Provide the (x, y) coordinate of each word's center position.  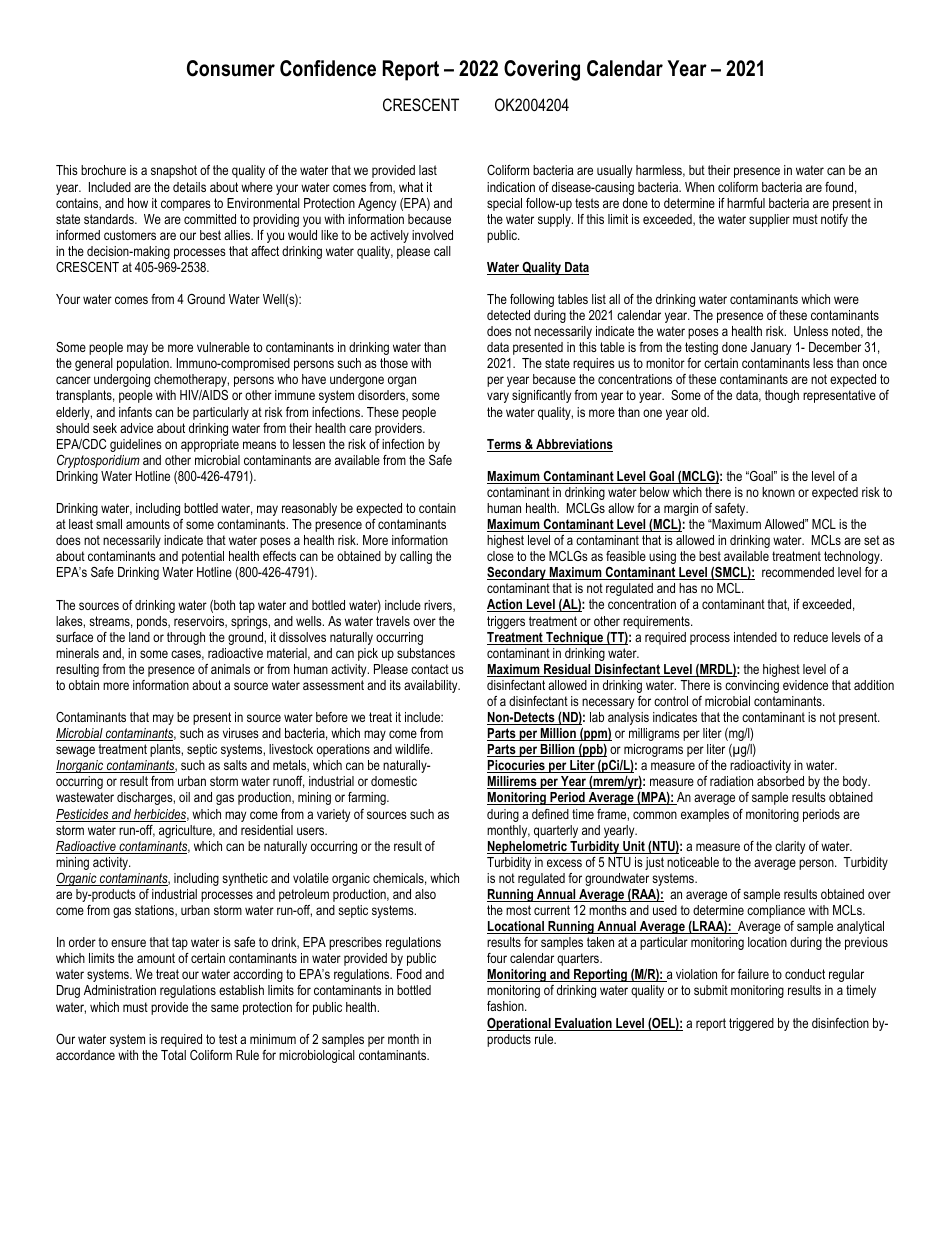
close (500, 556)
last (428, 170)
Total (173, 1055)
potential (203, 557)
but (697, 170)
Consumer (231, 68)
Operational (520, 1024)
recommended (798, 572)
